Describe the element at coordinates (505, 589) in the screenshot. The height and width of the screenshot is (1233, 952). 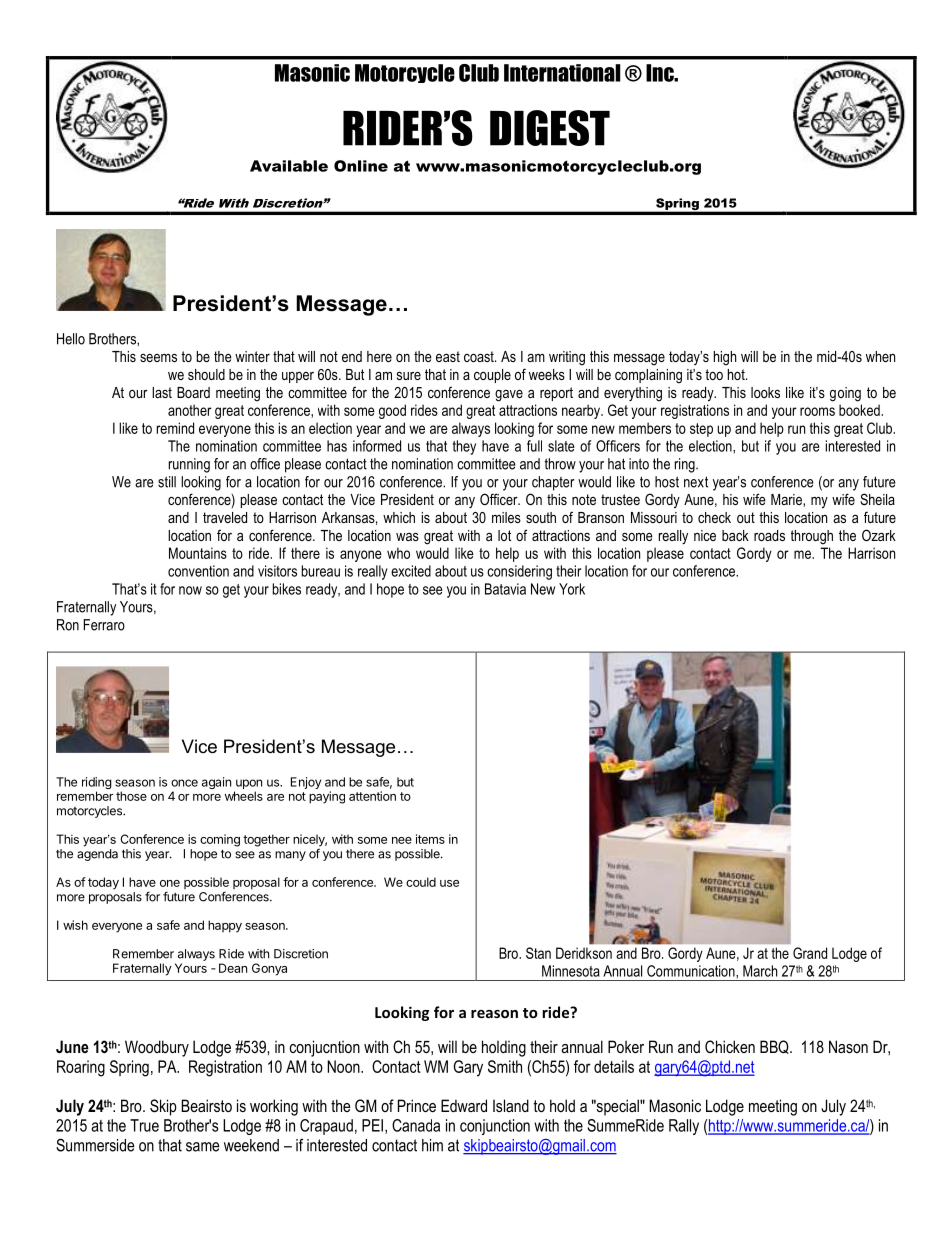
I see `Batavia` at that location.
